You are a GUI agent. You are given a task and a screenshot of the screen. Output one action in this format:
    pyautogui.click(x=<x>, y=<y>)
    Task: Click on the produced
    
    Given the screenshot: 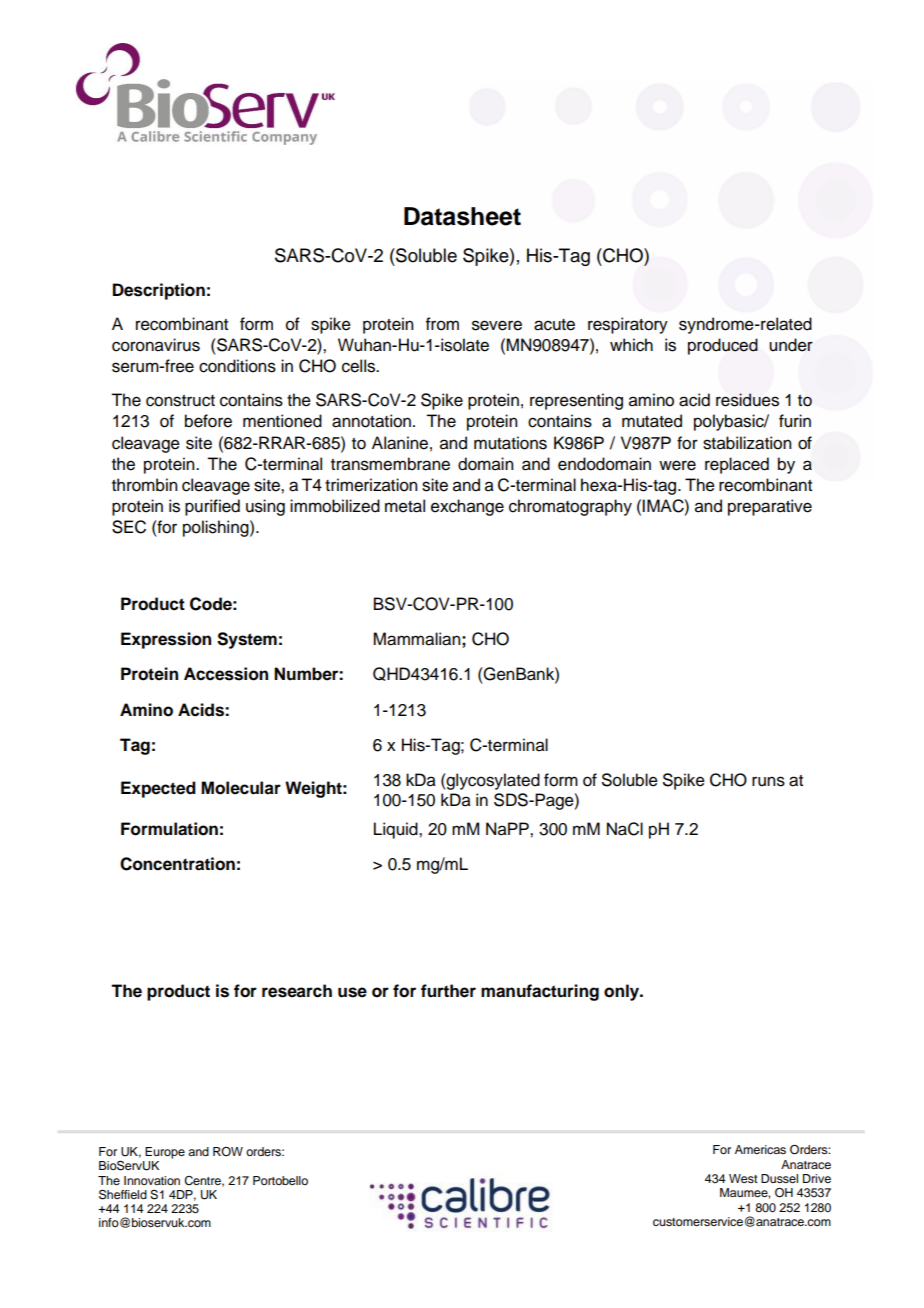 What is the action you would take?
    pyautogui.click(x=723, y=346)
